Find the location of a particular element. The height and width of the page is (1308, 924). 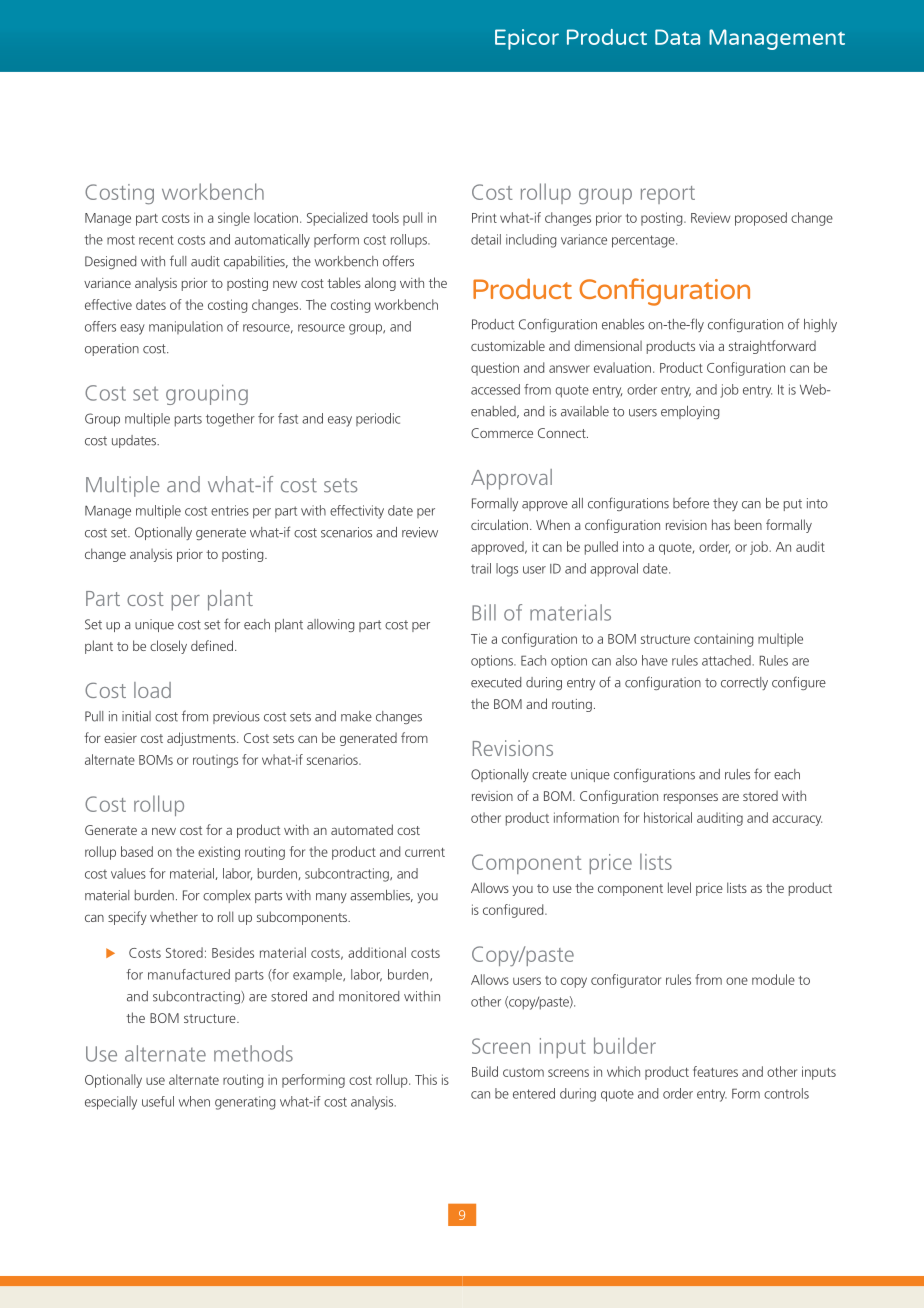

entries is located at coordinates (230, 510).
